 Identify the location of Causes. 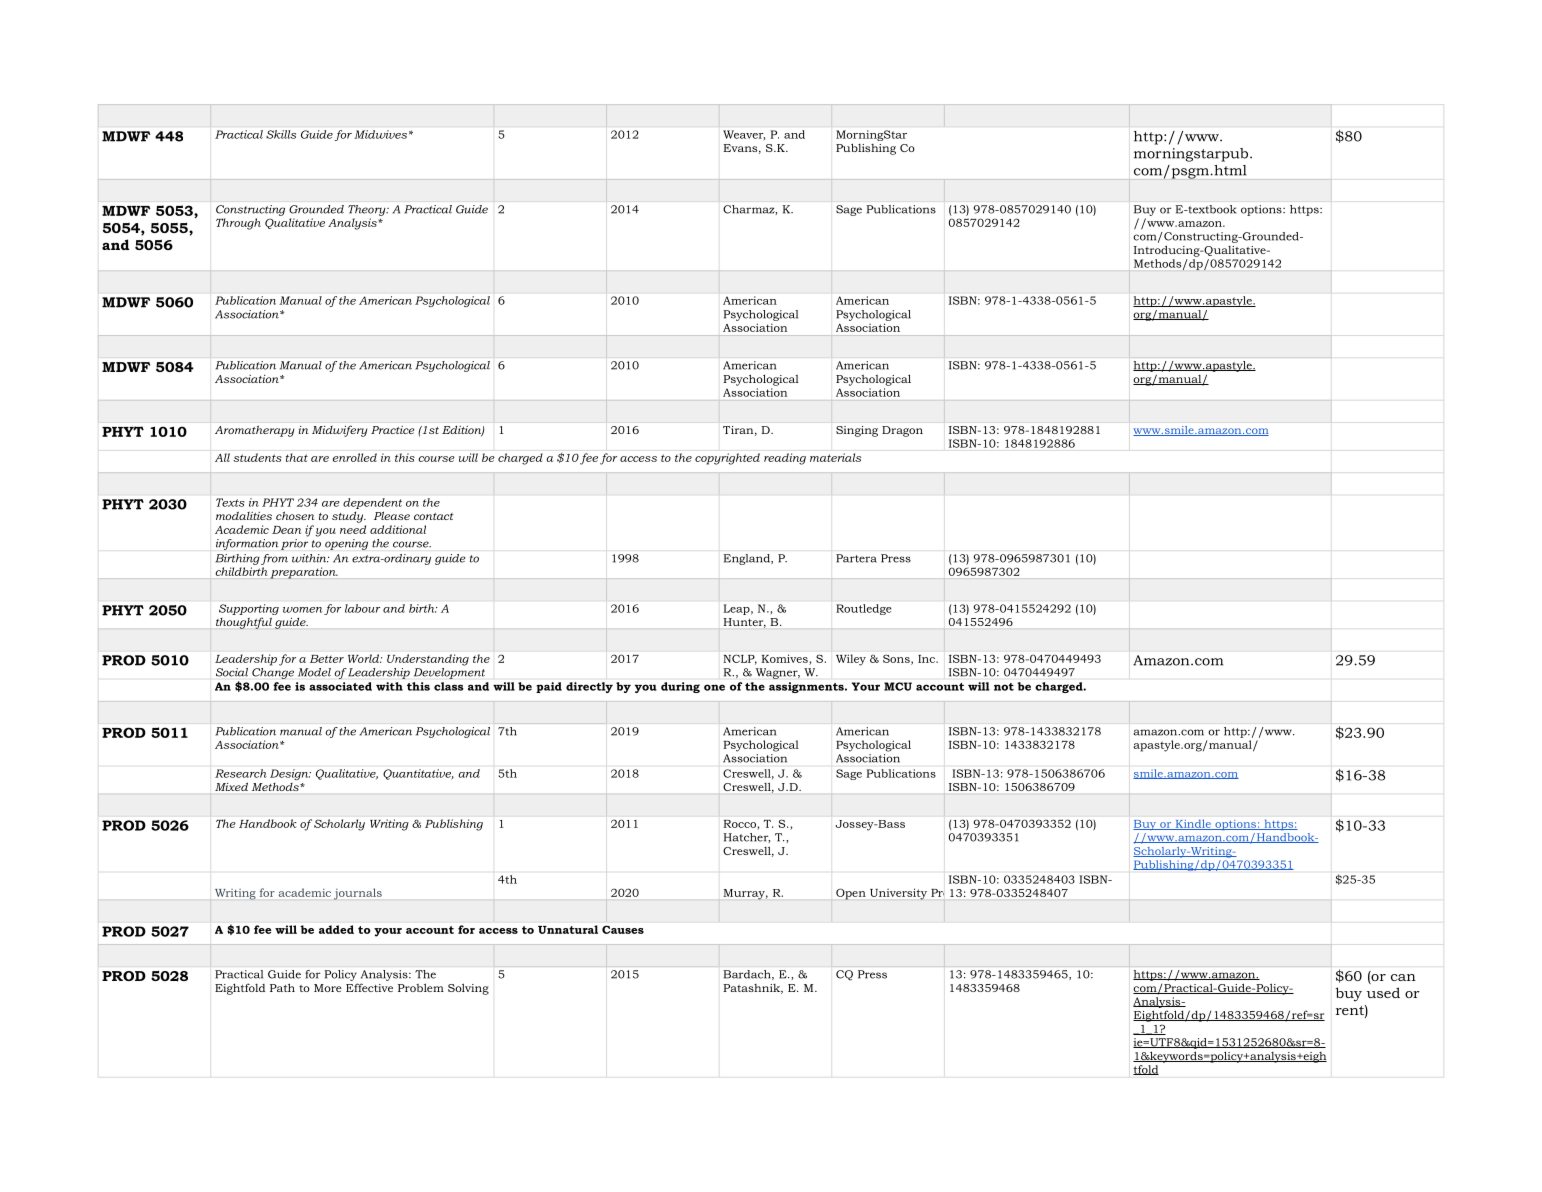
(623, 929).
